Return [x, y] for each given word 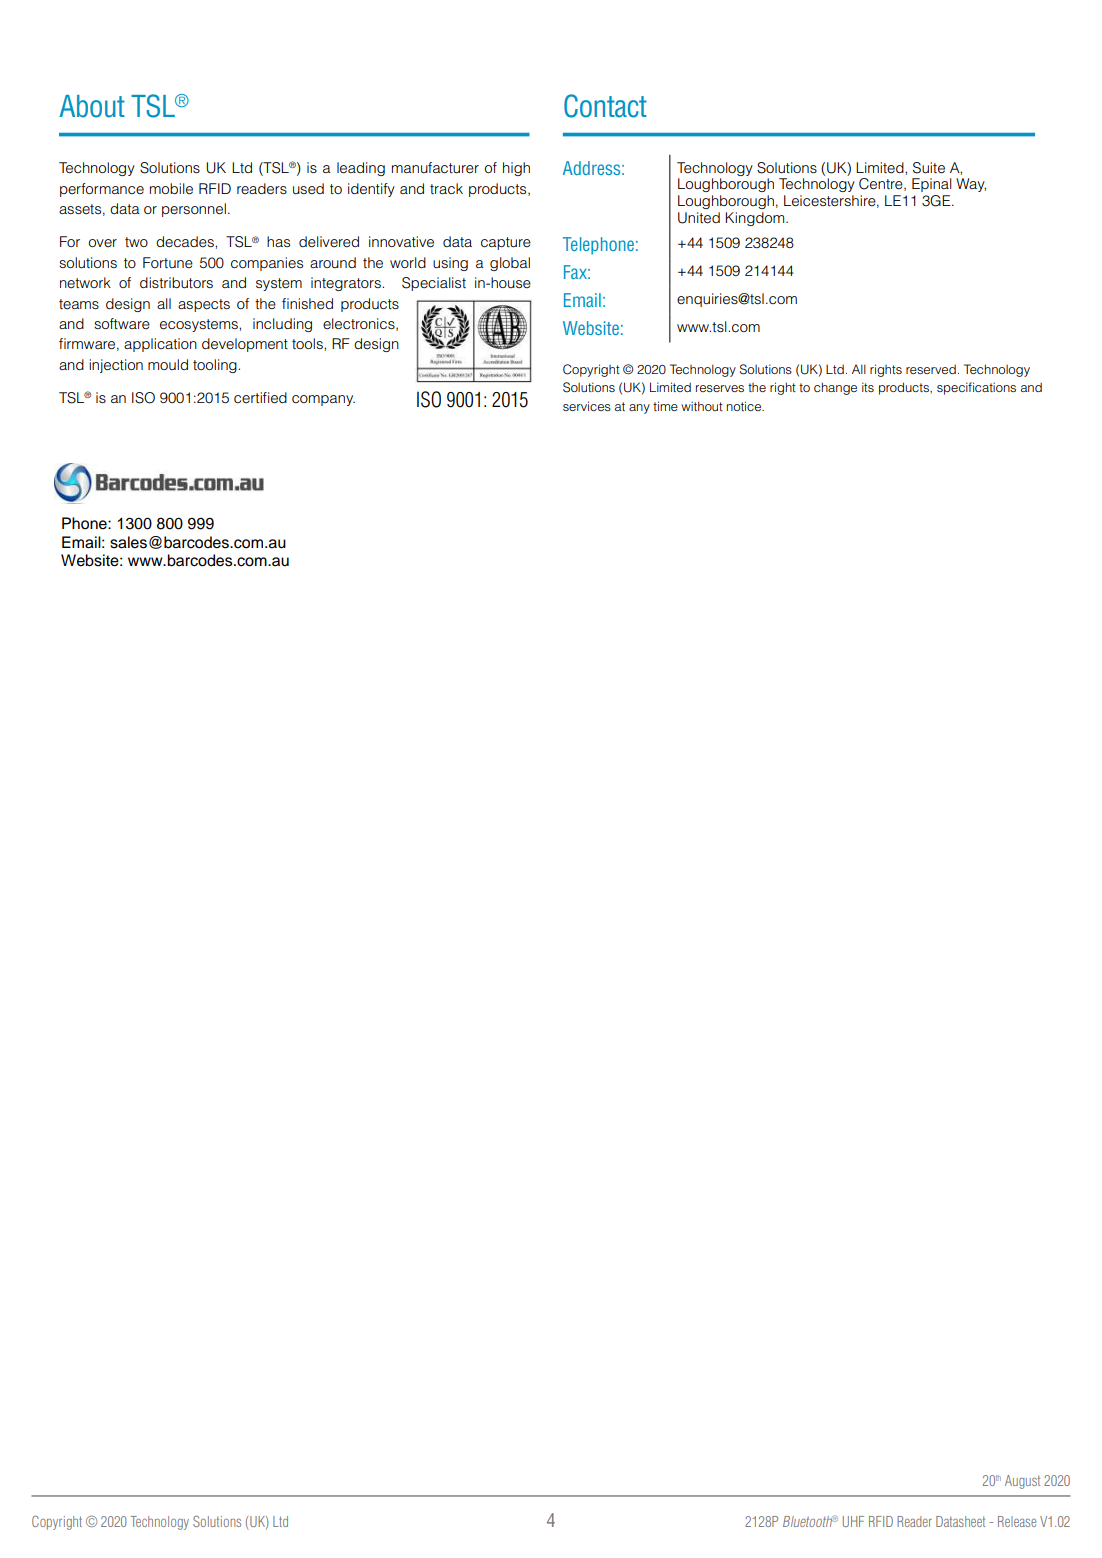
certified [260, 398]
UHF [853, 1521]
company [323, 400]
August [1022, 1482]
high [516, 169]
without [702, 406]
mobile [171, 189]
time [665, 406]
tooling [216, 366]
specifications [976, 388]
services [587, 406]
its [868, 387]
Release [1017, 1521]
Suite [929, 168]
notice [745, 406]
